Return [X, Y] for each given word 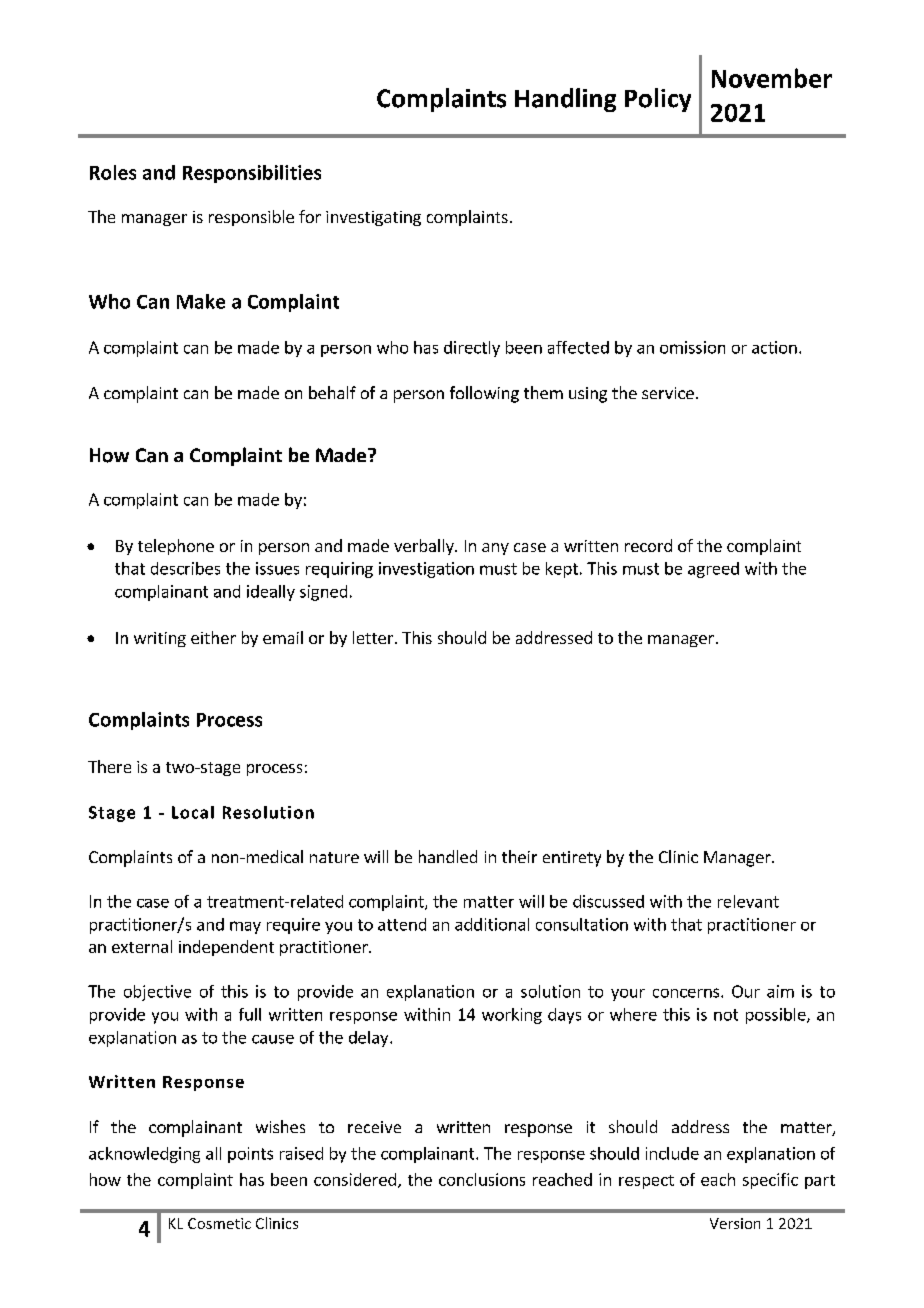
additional [492, 924]
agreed [713, 570]
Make [201, 301]
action [774, 347]
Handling [565, 100]
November [772, 78]
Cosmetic [219, 1223]
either [213, 637]
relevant [748, 901]
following [484, 394]
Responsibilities [252, 174]
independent [226, 948]
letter [373, 637]
